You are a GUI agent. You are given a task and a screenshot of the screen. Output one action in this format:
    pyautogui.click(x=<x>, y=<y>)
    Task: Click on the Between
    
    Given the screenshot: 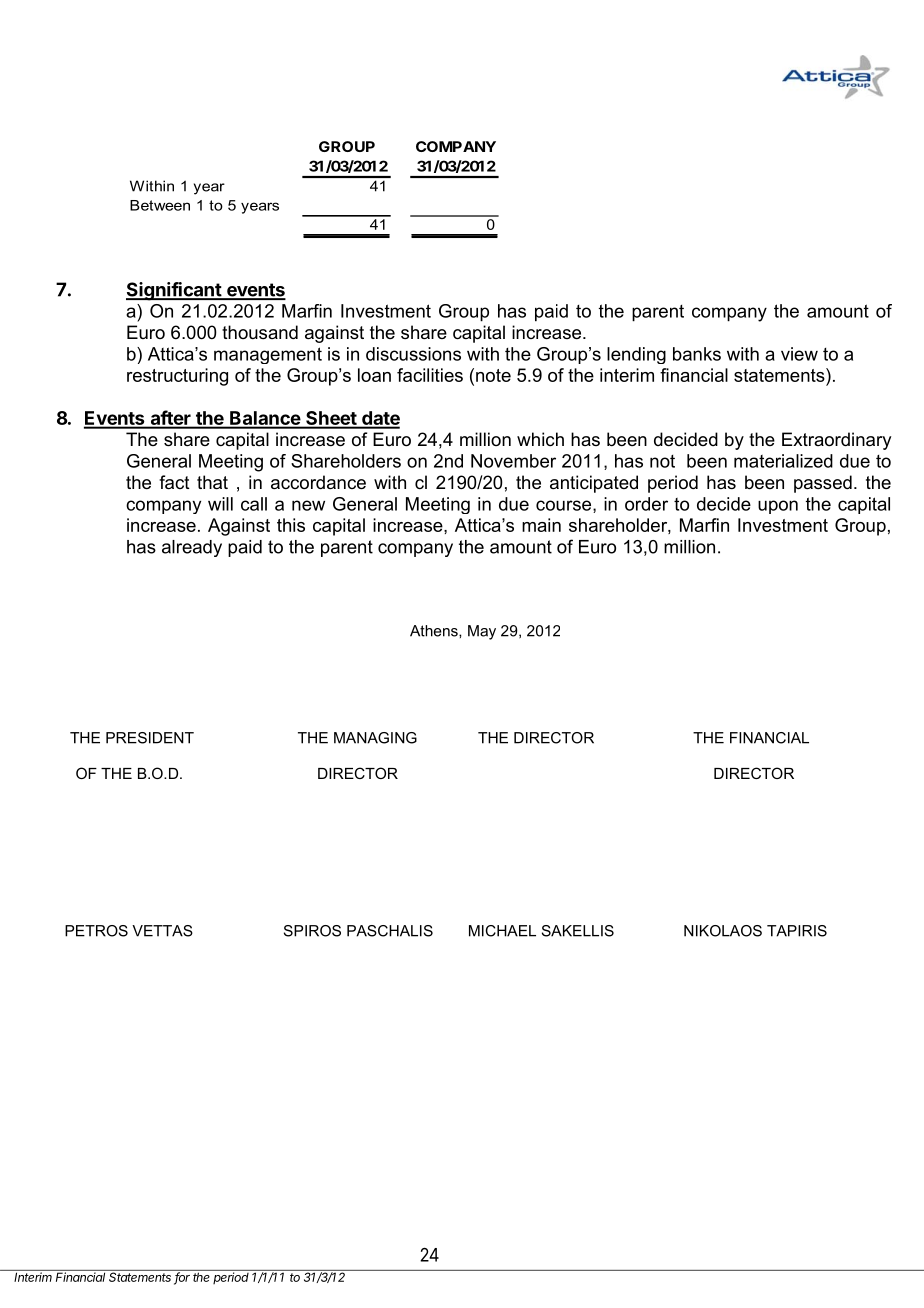 What is the action you would take?
    pyautogui.click(x=160, y=205)
